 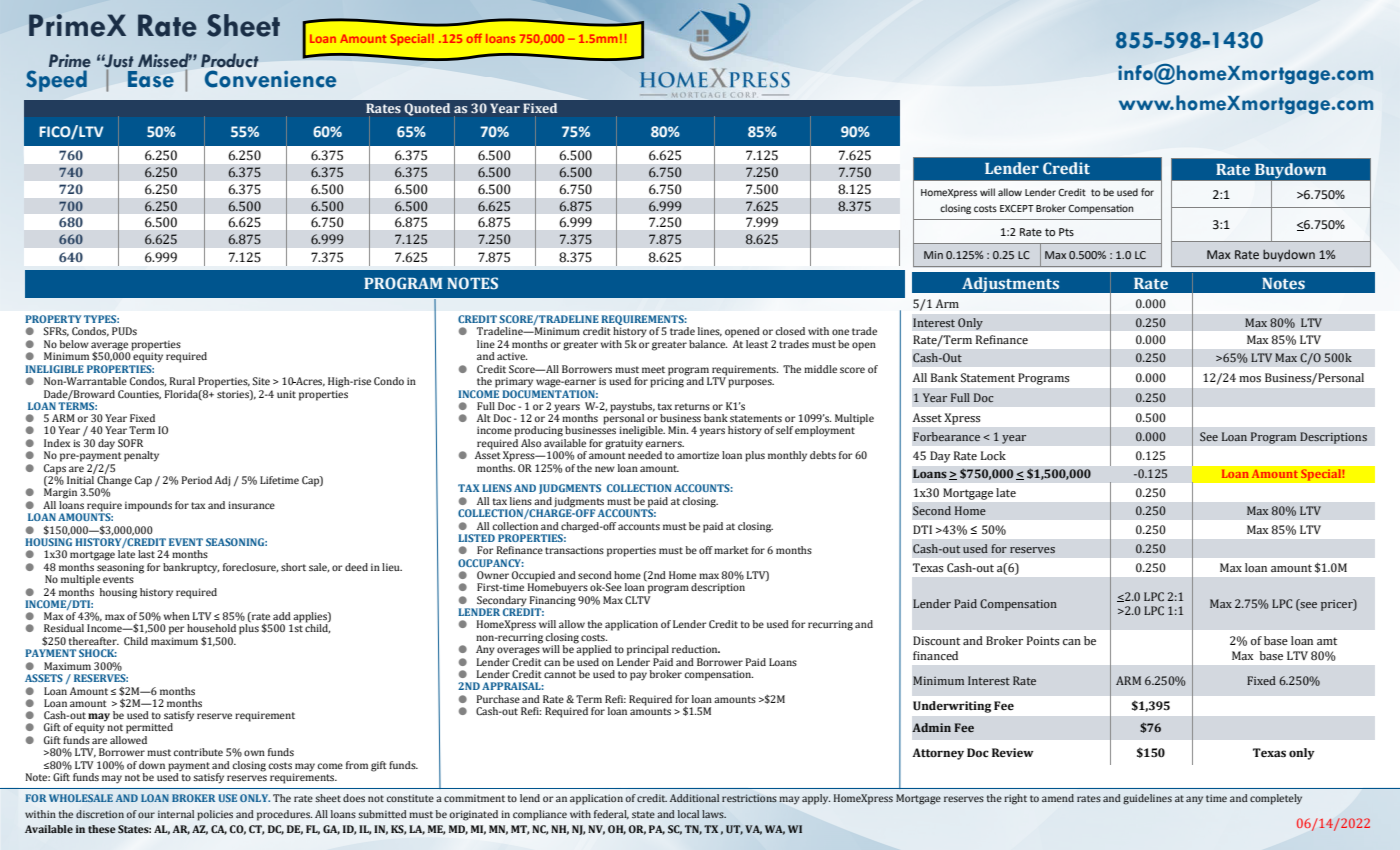 I want to click on below, so click(x=74, y=344).
